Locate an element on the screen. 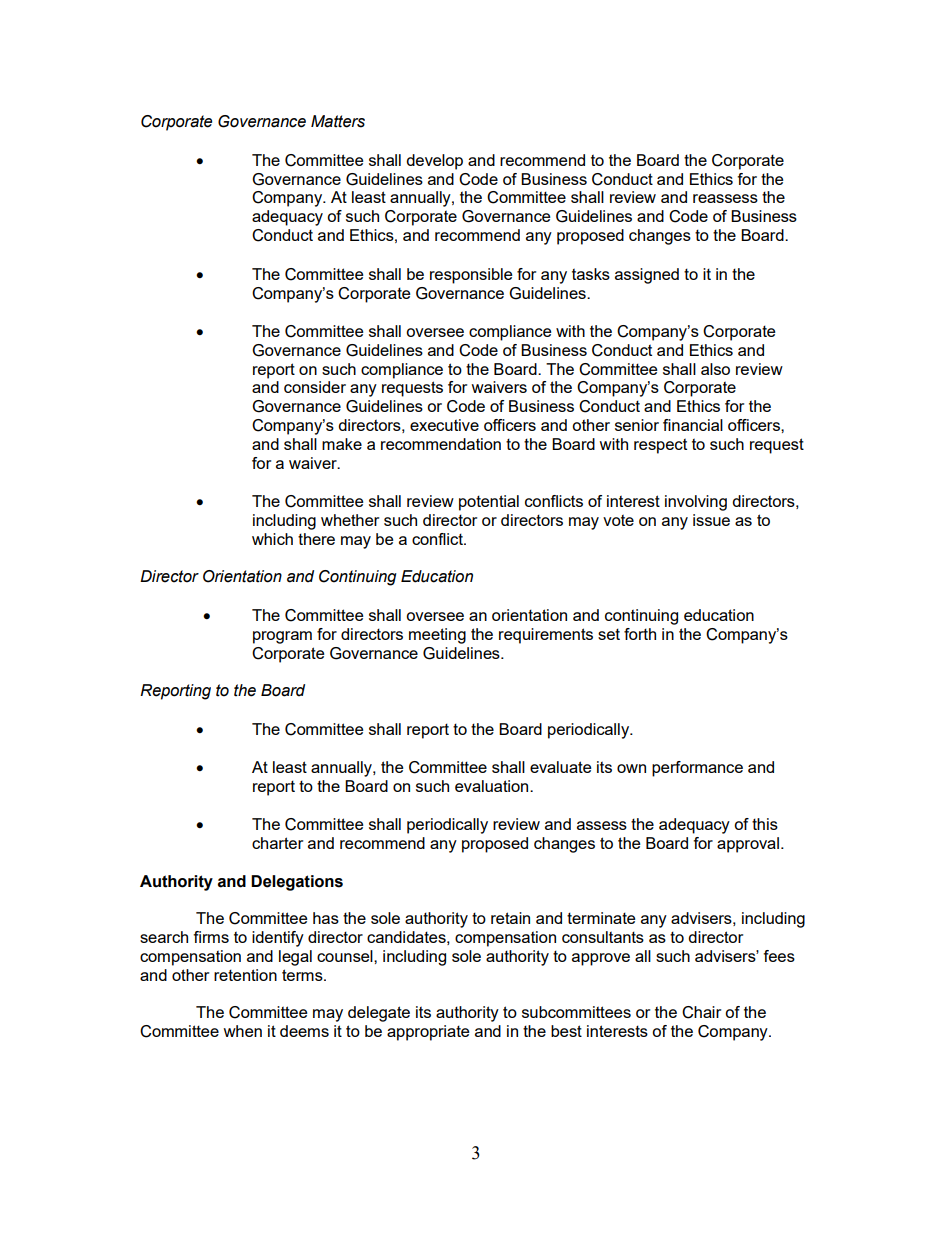  when is located at coordinates (242, 1031).
